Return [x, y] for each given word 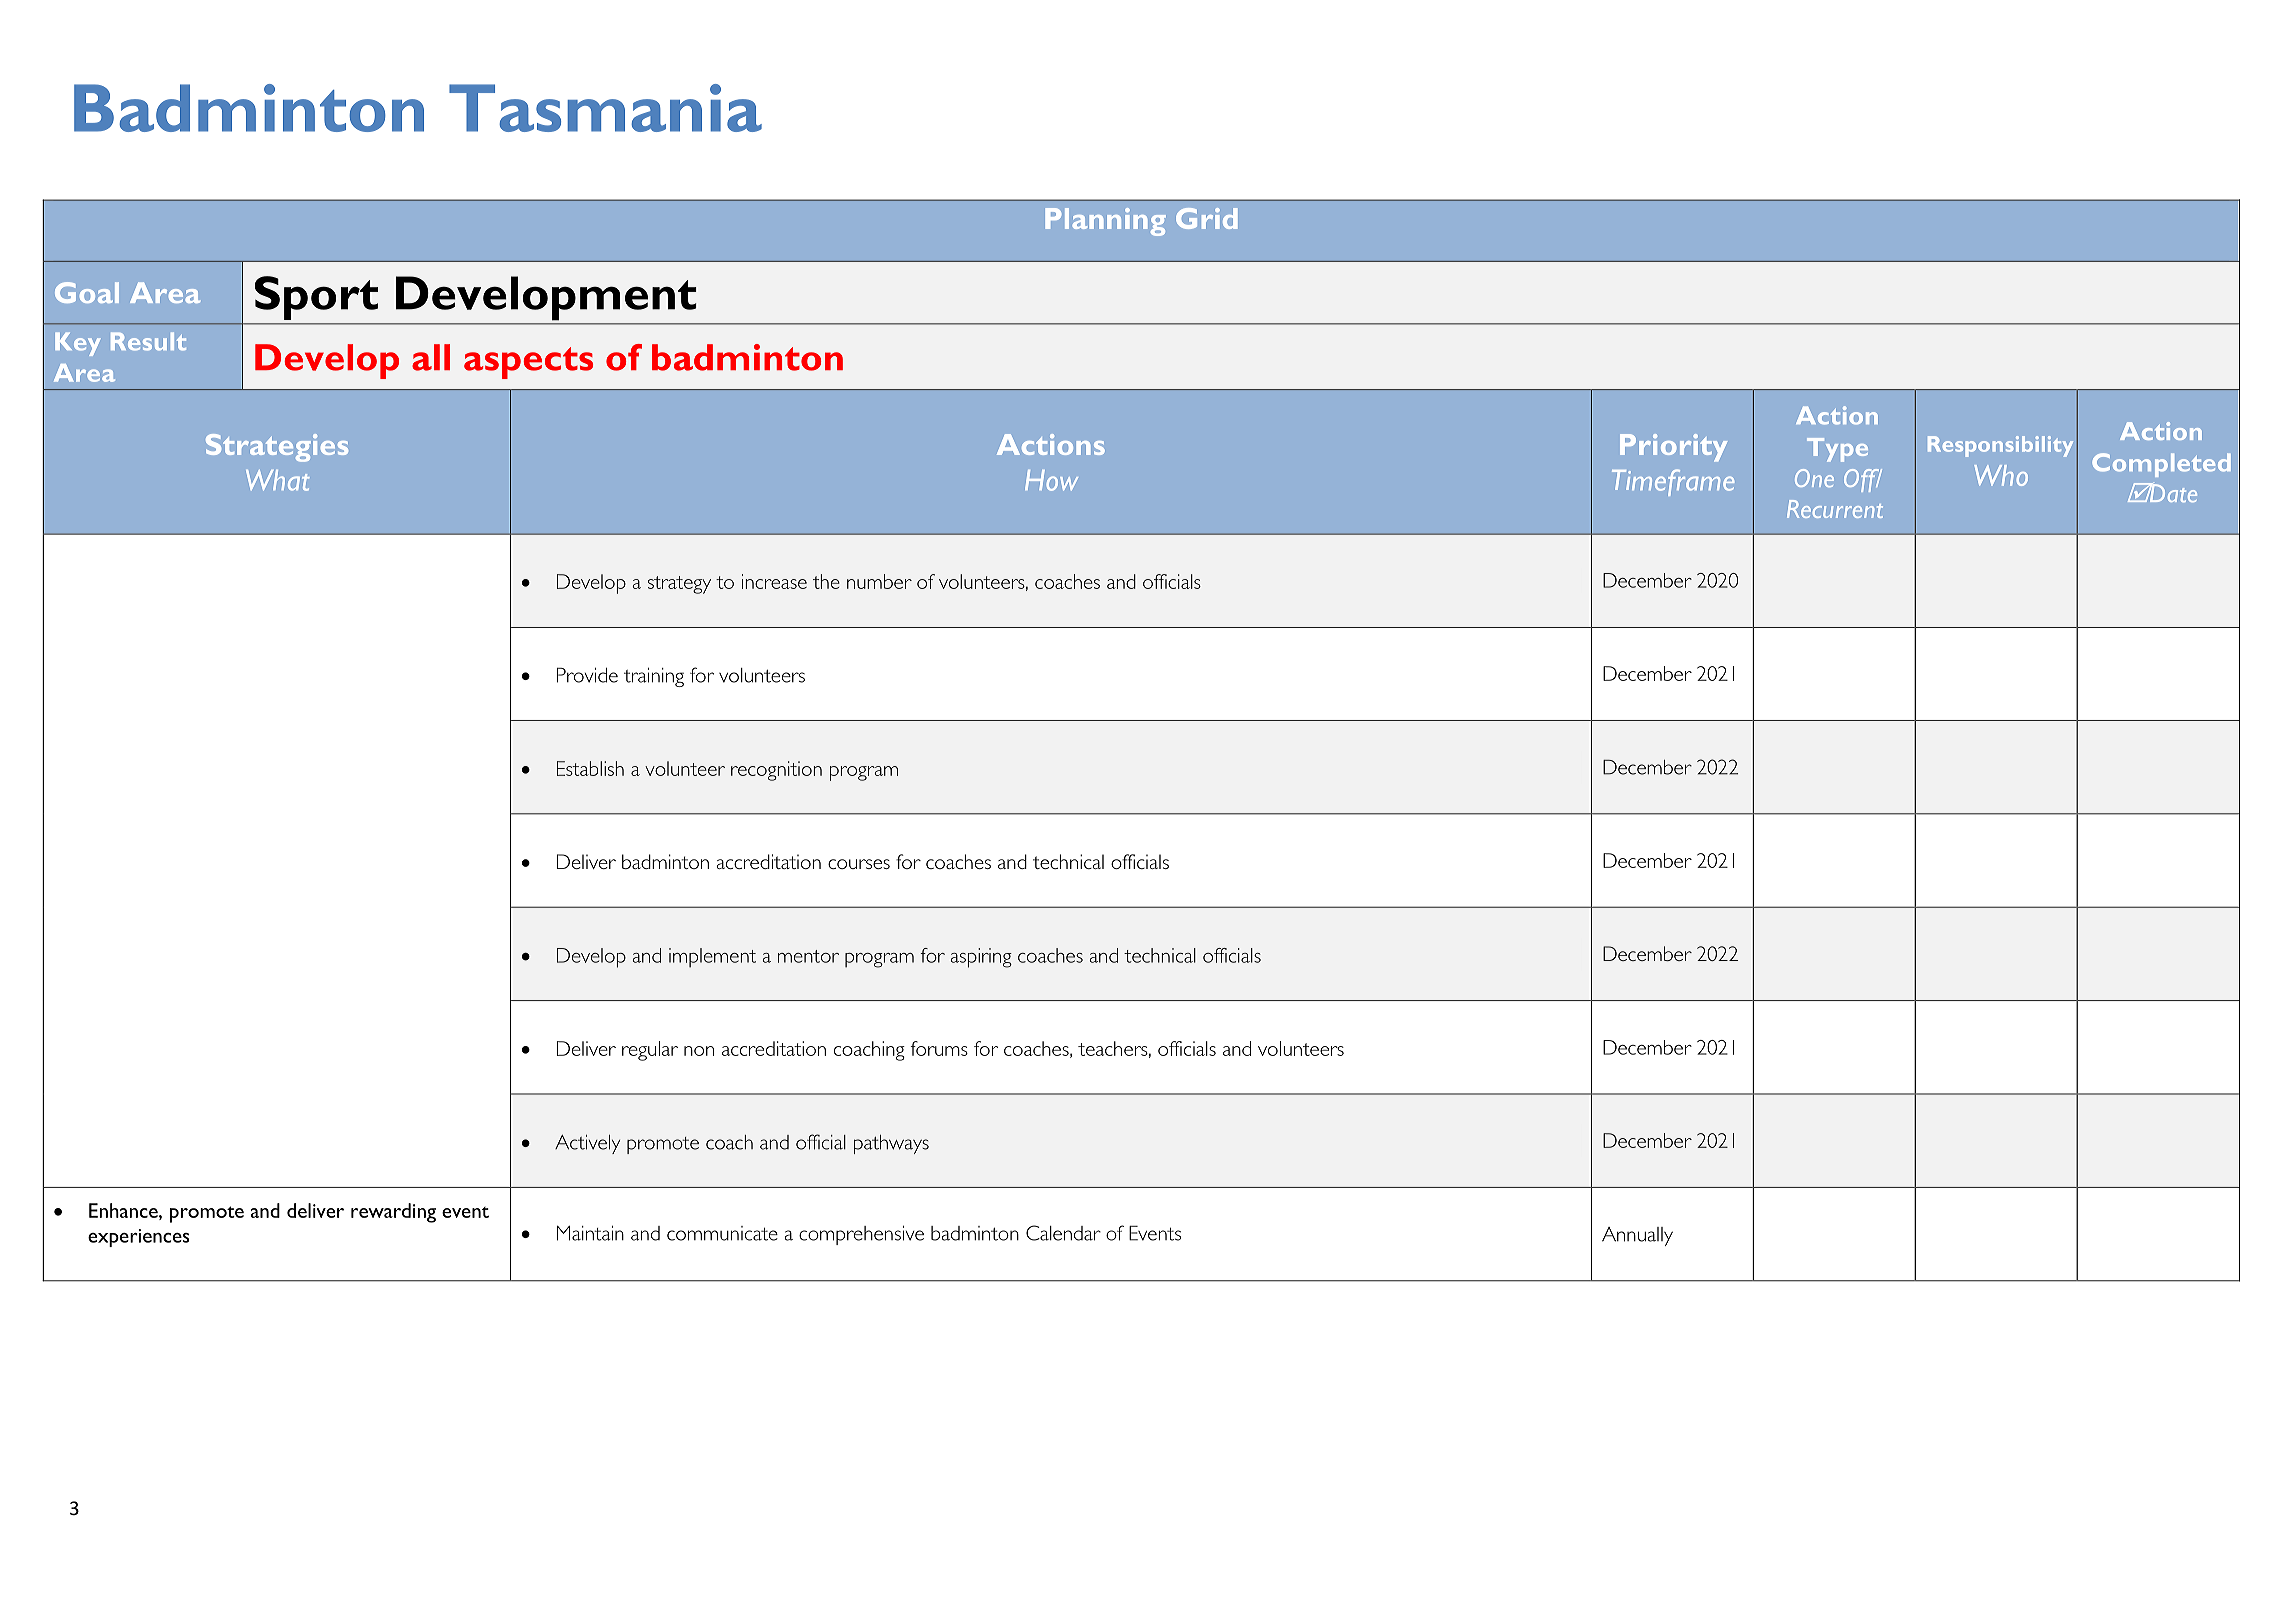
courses [859, 864]
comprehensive [861, 1235]
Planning [1105, 222]
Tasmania [605, 108]
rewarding [393, 1213]
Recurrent [1835, 509]
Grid [1206, 218]
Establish [590, 768]
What [278, 480]
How [1051, 480]
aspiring [981, 958]
